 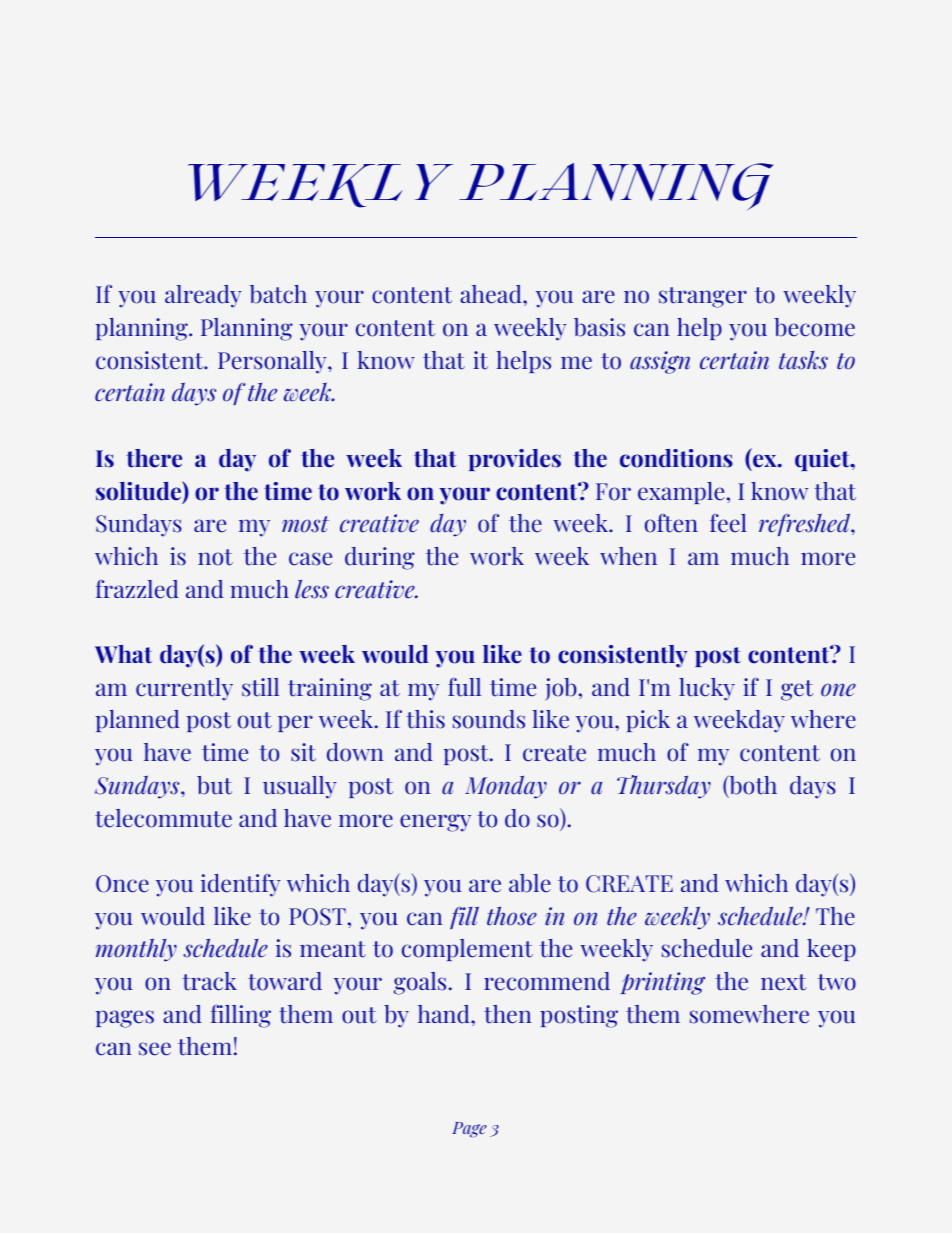 What do you see at coordinates (203, 296) in the screenshot?
I see `already` at bounding box center [203, 296].
